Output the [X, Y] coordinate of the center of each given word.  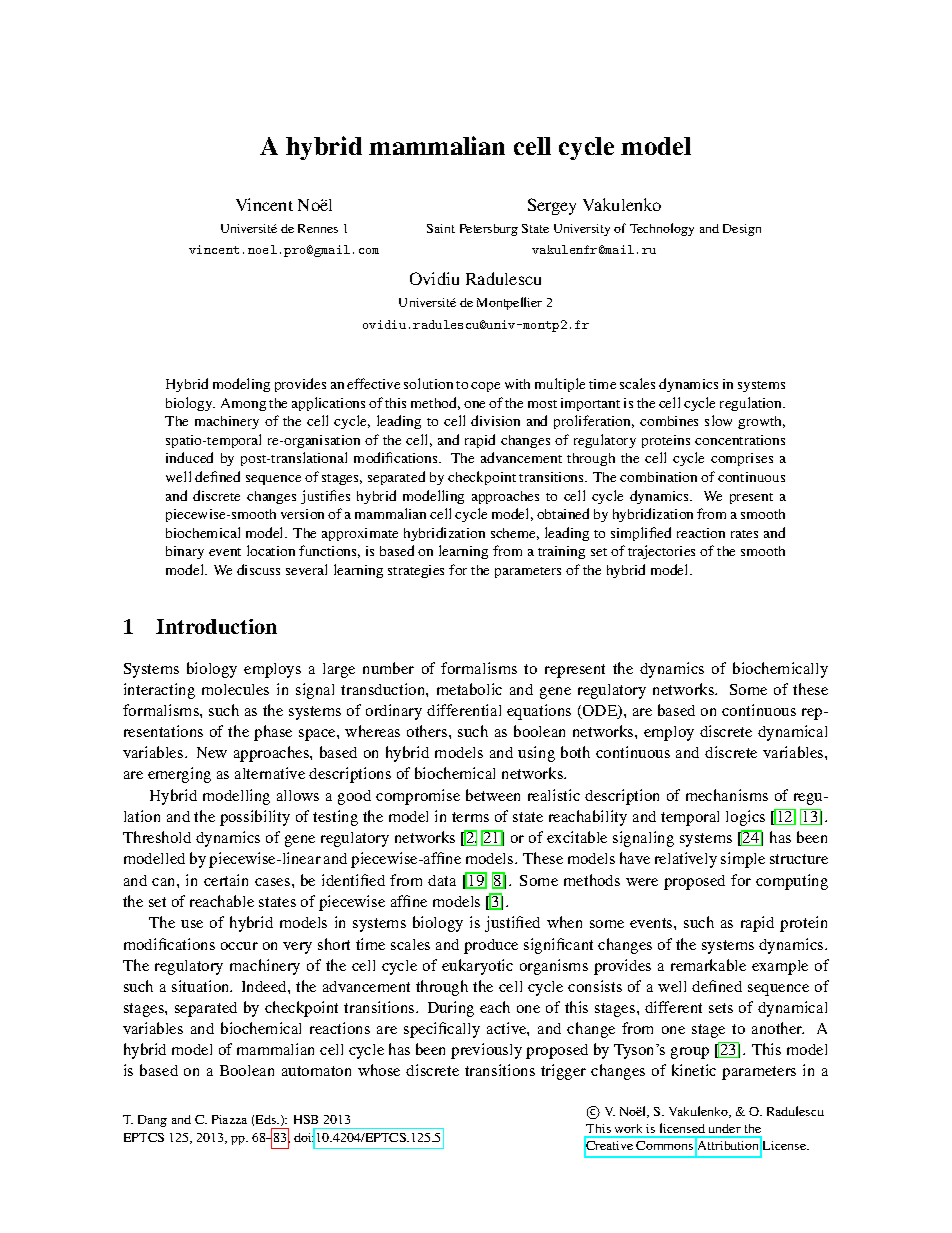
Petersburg [489, 230]
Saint [441, 228]
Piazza [229, 1119]
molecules [235, 689]
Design [742, 230]
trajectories [661, 552]
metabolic [469, 689]
